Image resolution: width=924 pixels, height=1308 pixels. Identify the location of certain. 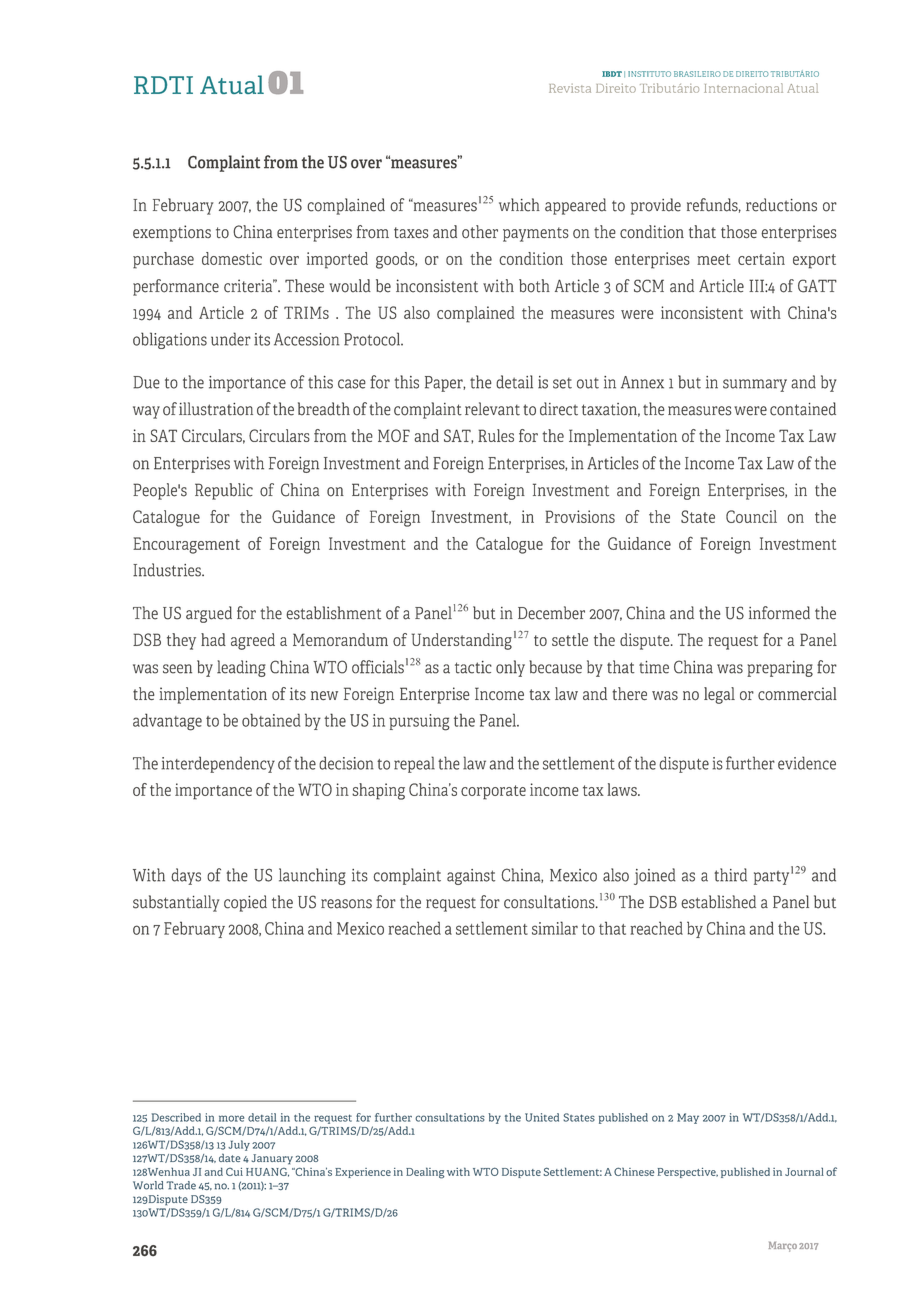
(761, 258).
